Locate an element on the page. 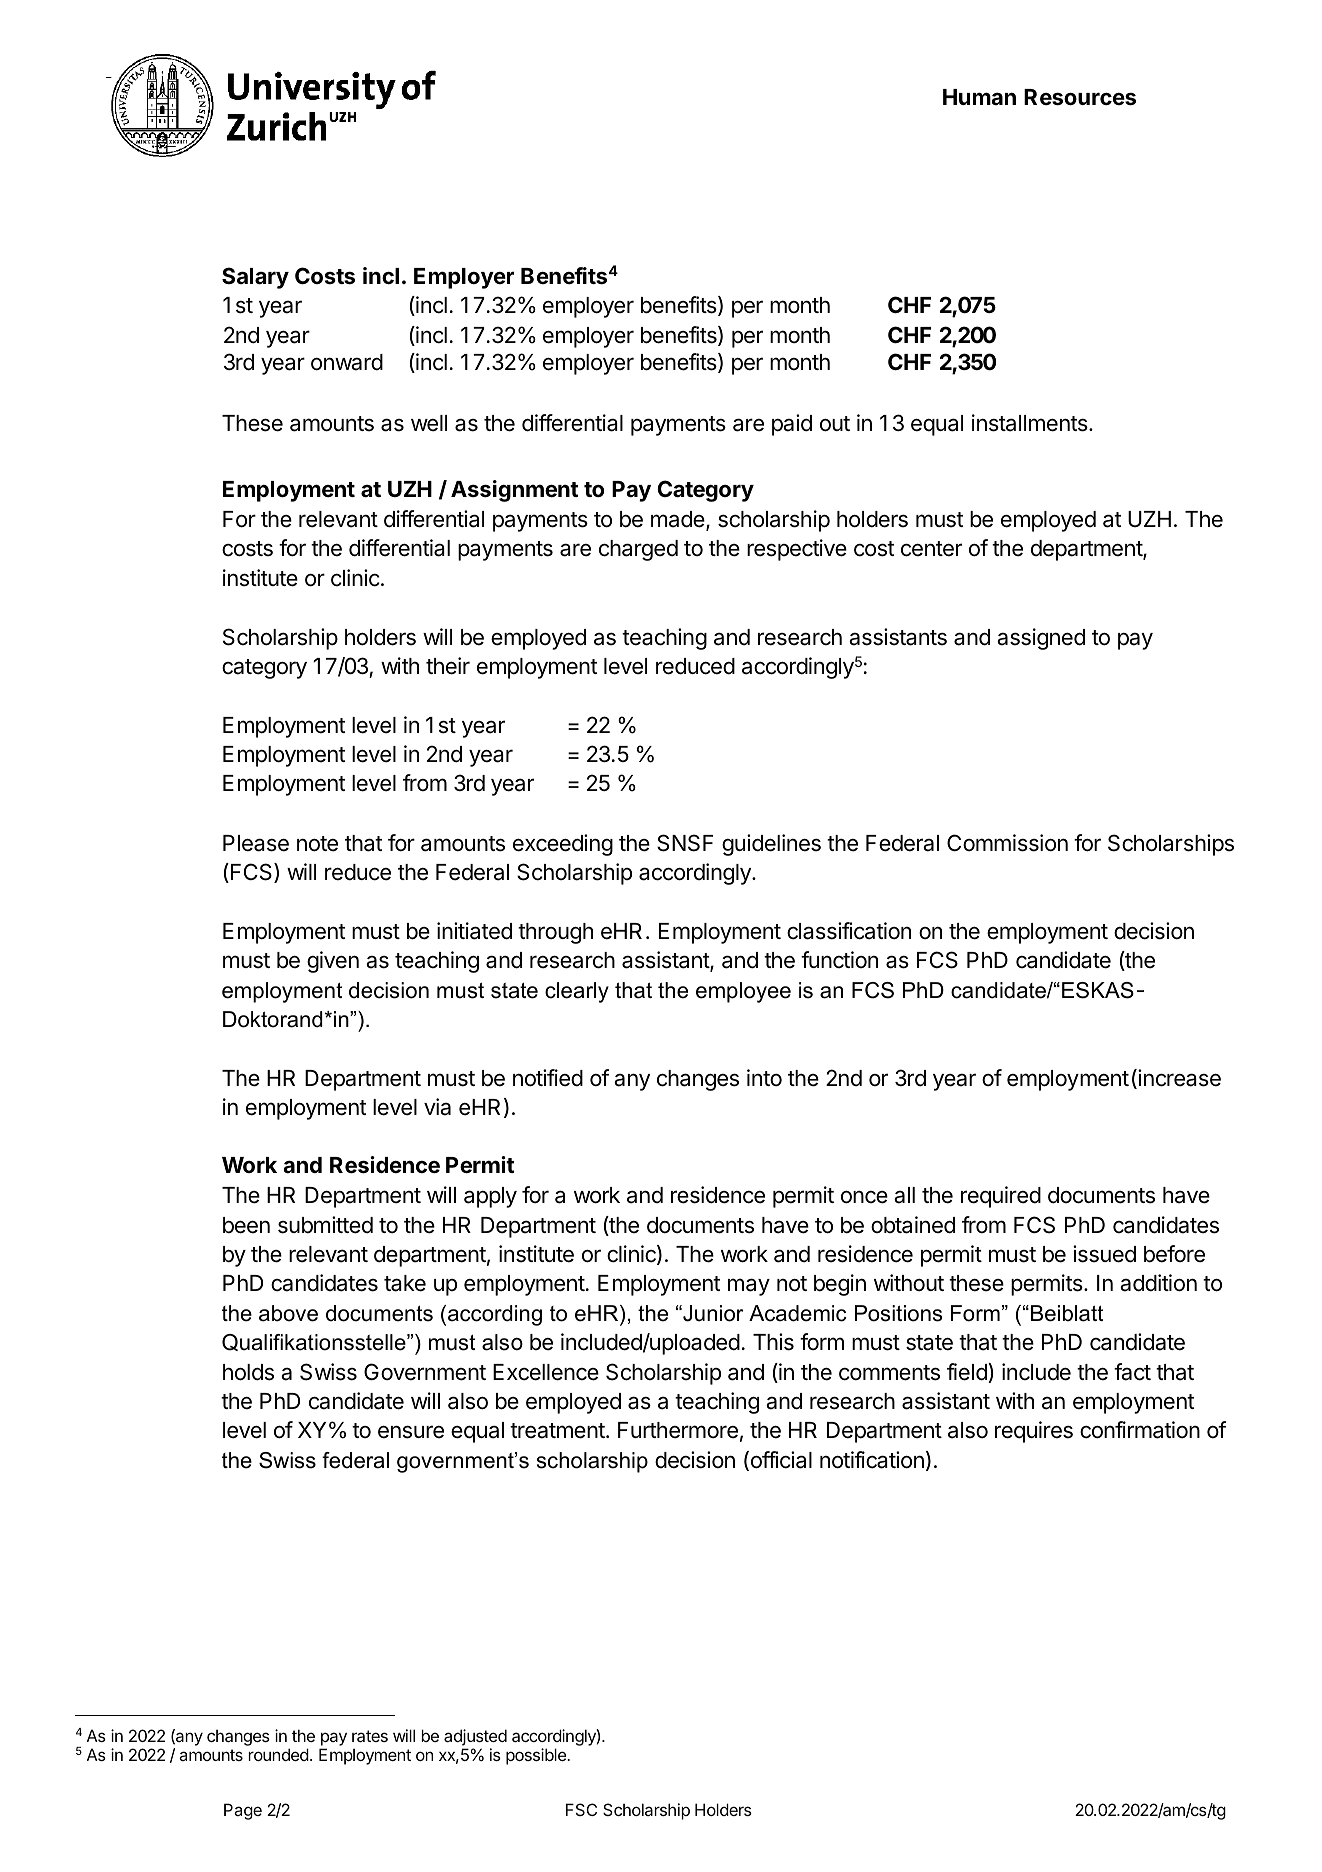 The image size is (1322, 1872). Resources is located at coordinates (1080, 97).
